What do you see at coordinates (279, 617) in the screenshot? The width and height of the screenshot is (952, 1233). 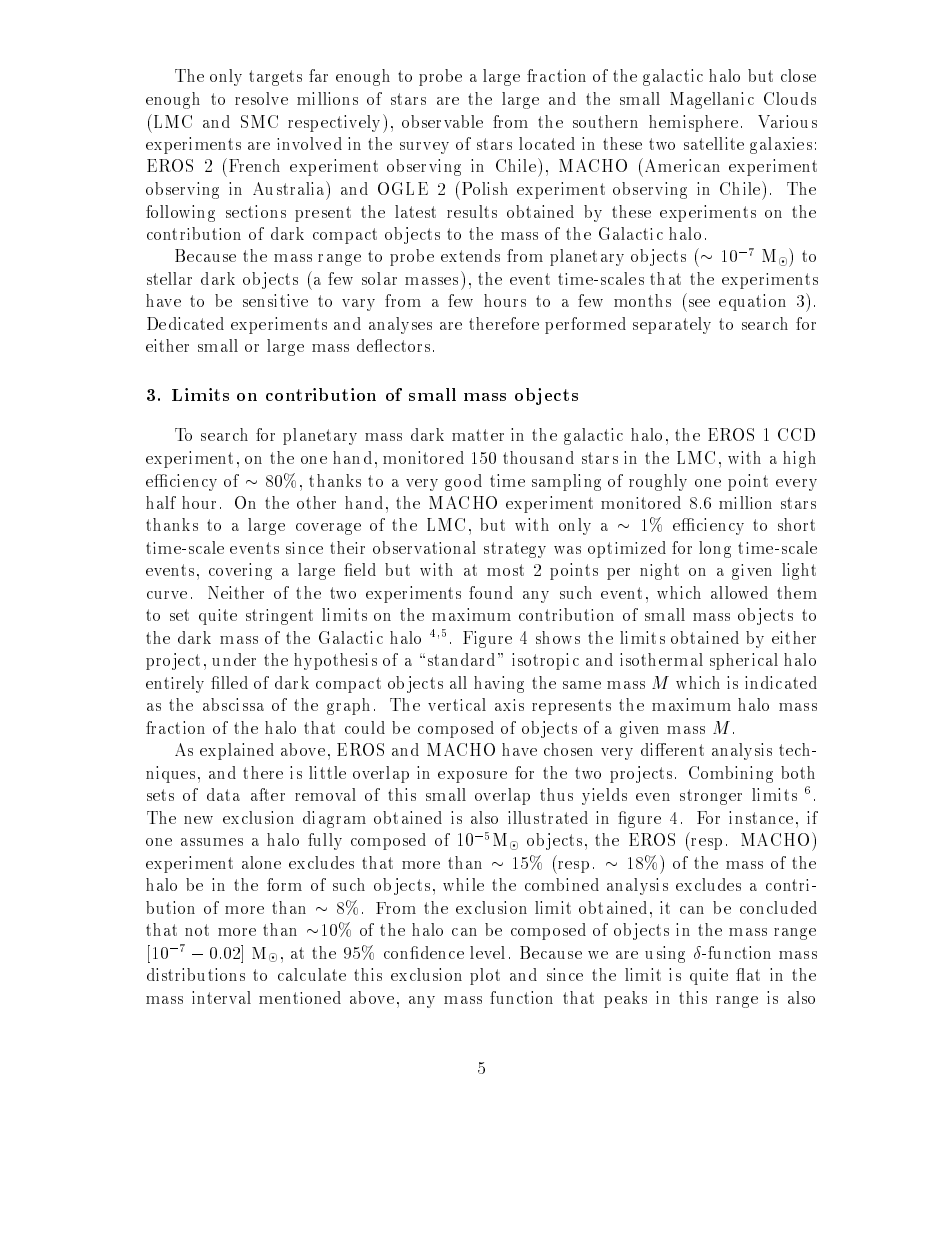 I see `stringent` at bounding box center [279, 617].
